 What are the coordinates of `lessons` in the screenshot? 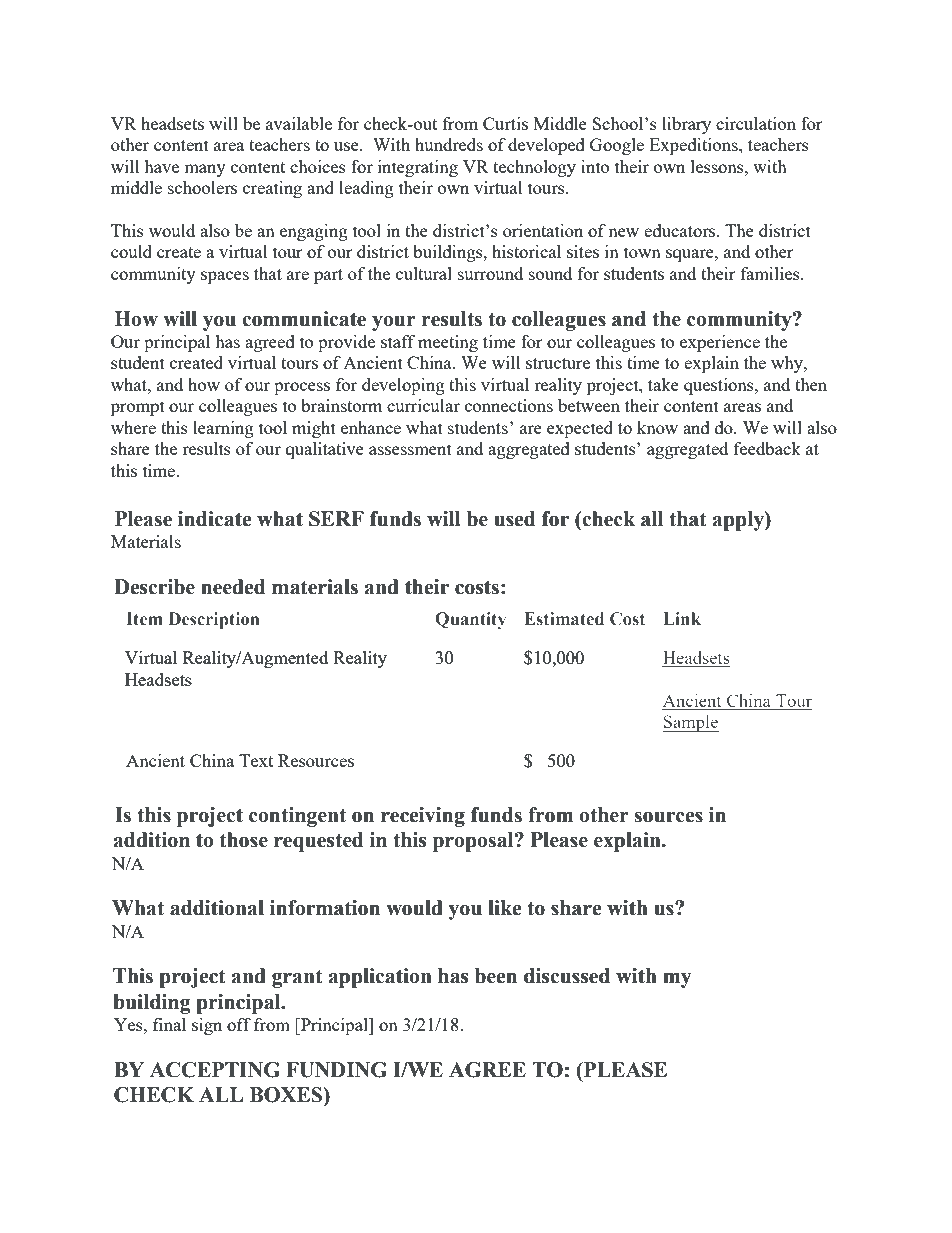 It's located at (718, 166).
